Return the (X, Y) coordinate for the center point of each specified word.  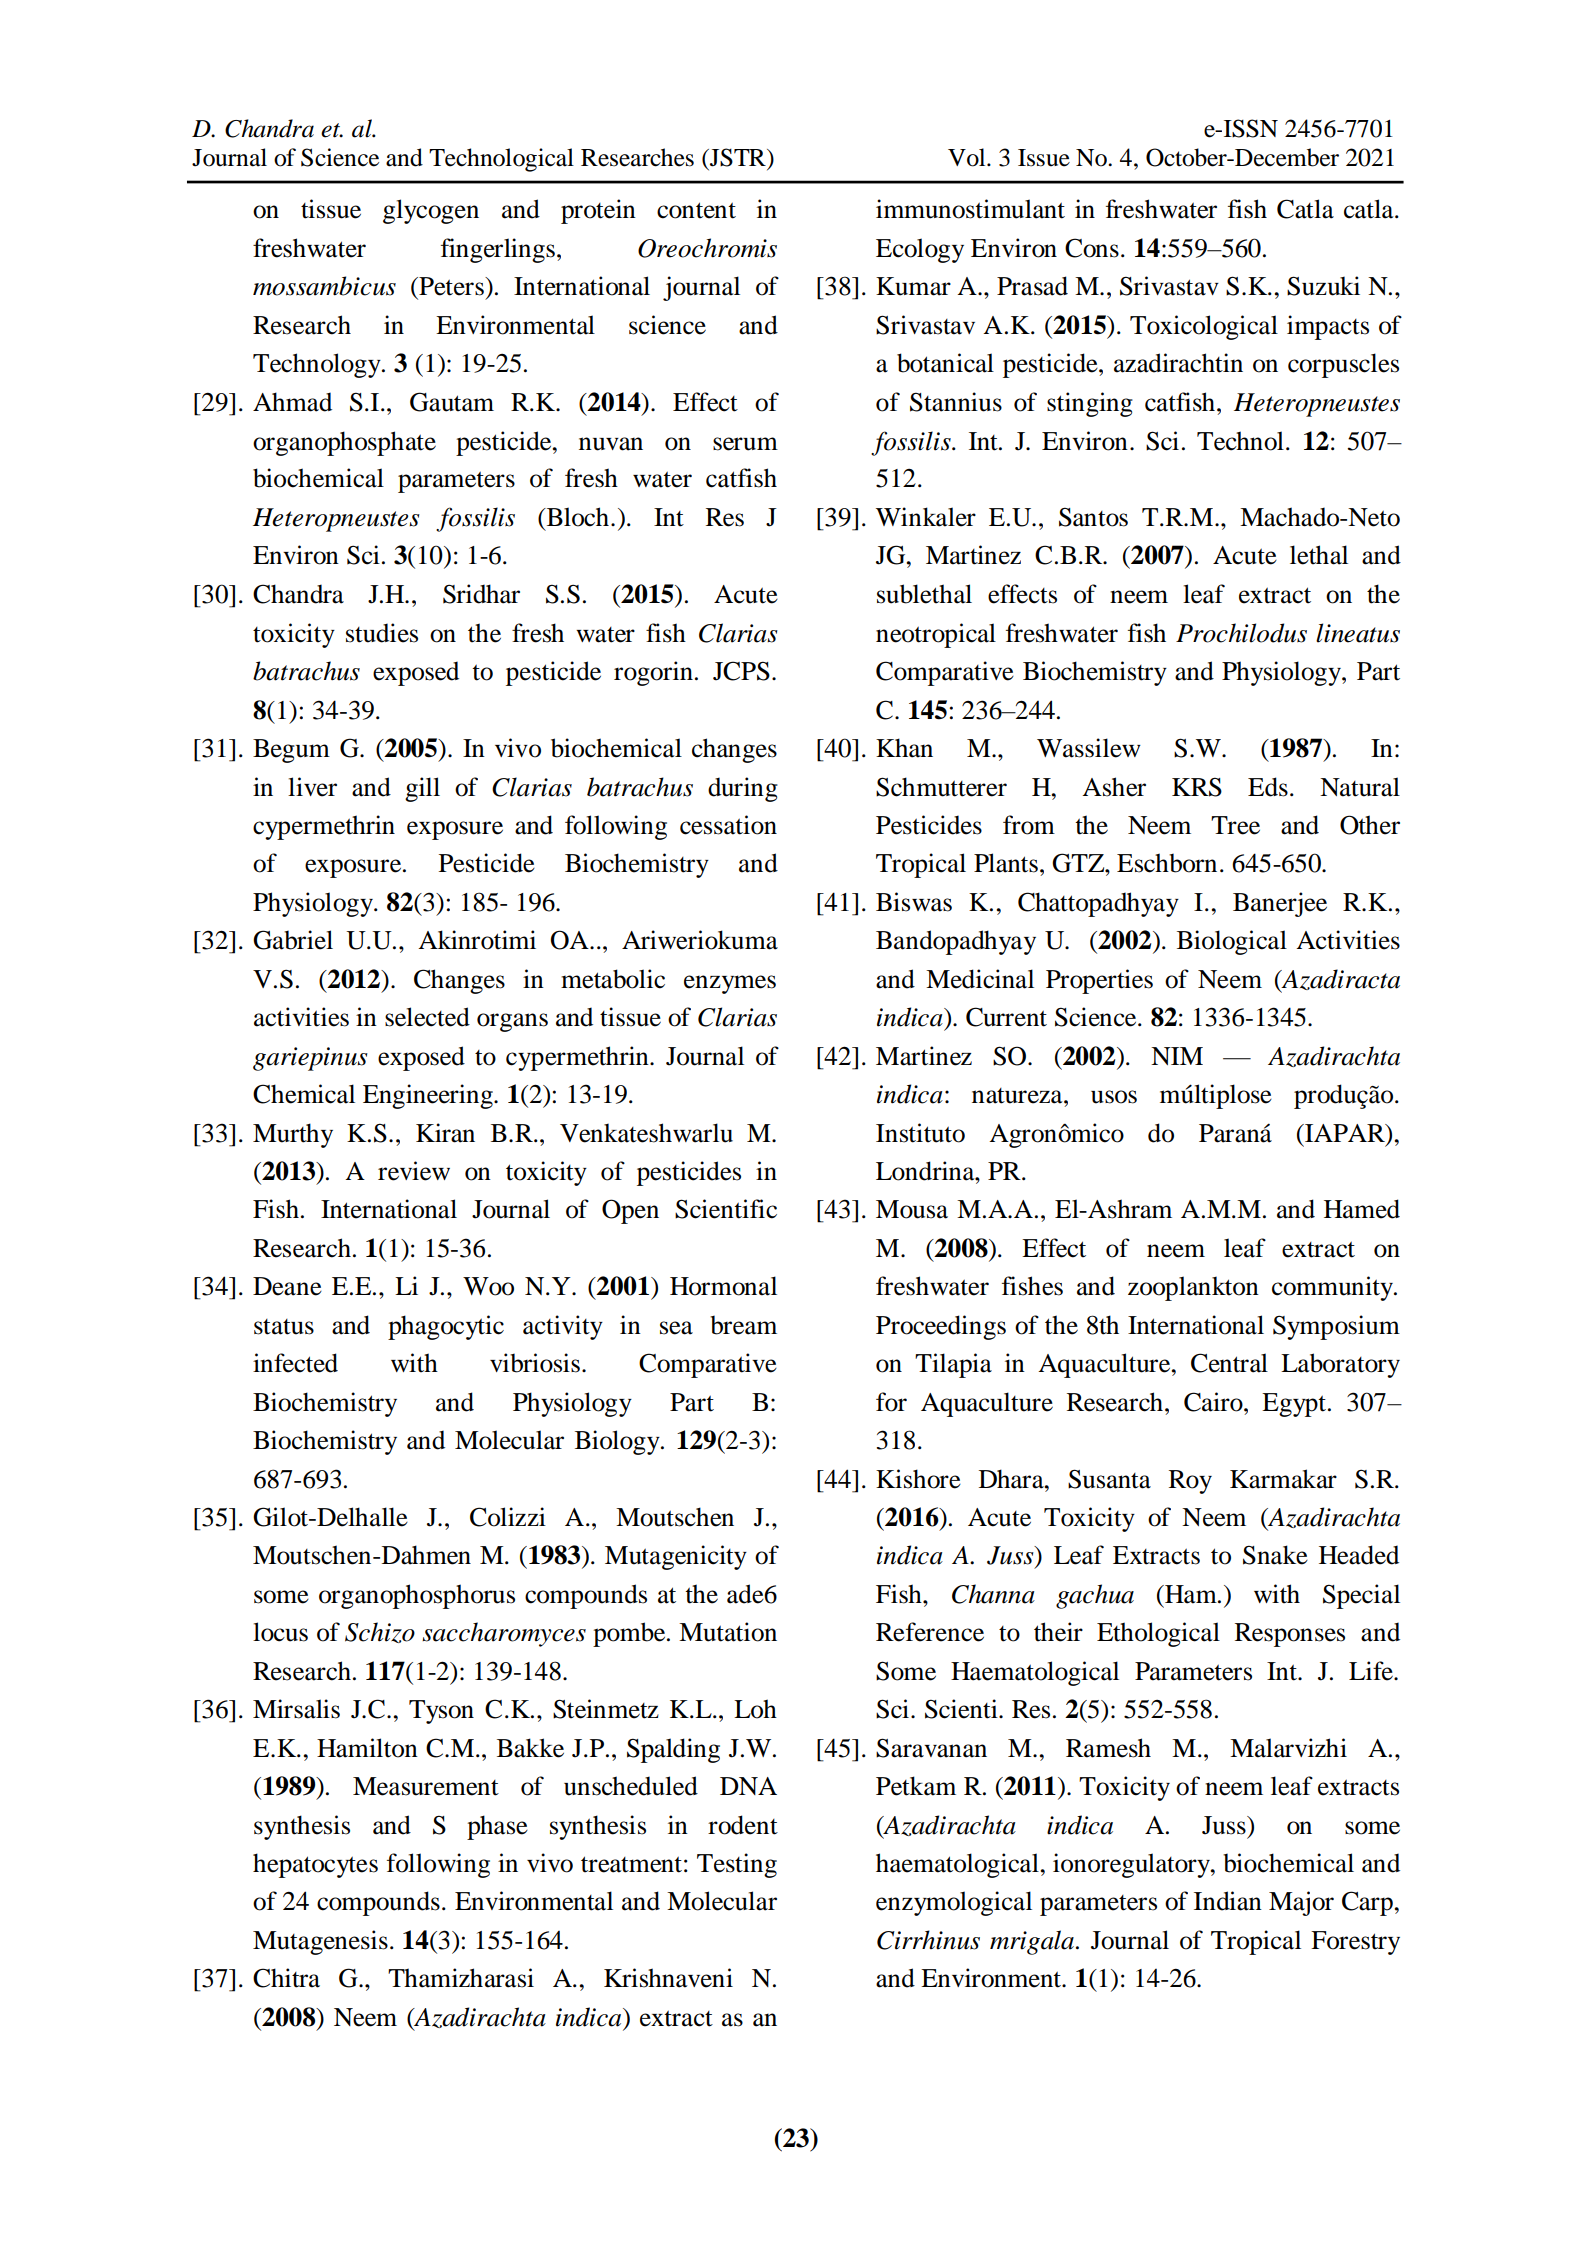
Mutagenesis (320, 1942)
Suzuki (1323, 286)
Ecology (920, 250)
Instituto (920, 1133)
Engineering (429, 1096)
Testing (737, 1865)
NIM (1177, 1056)
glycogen (431, 211)
